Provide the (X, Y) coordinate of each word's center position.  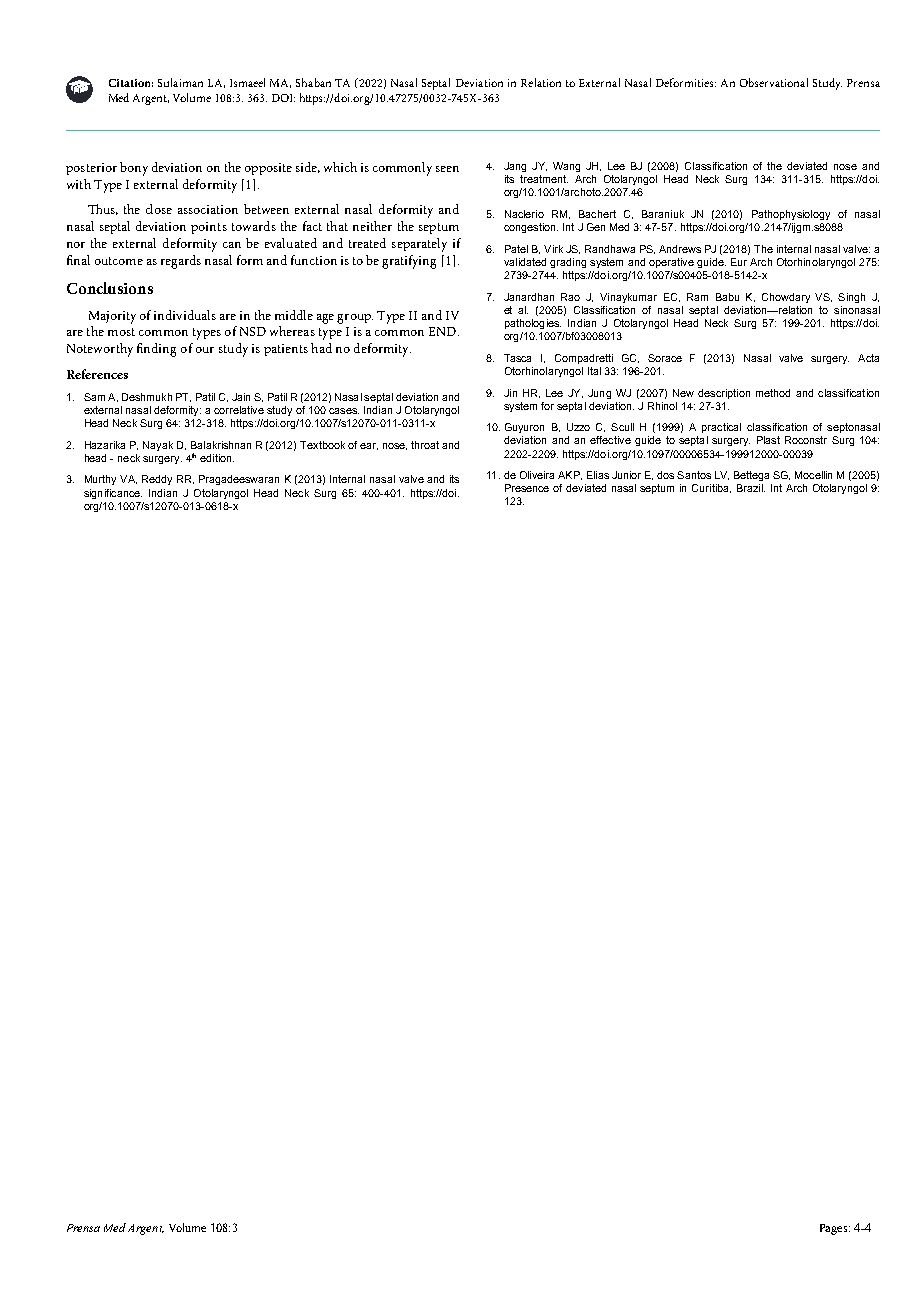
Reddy (157, 480)
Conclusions (110, 288)
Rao (570, 297)
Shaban (313, 82)
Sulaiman (180, 82)
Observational (774, 82)
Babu (727, 297)
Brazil (751, 488)
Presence (527, 488)
